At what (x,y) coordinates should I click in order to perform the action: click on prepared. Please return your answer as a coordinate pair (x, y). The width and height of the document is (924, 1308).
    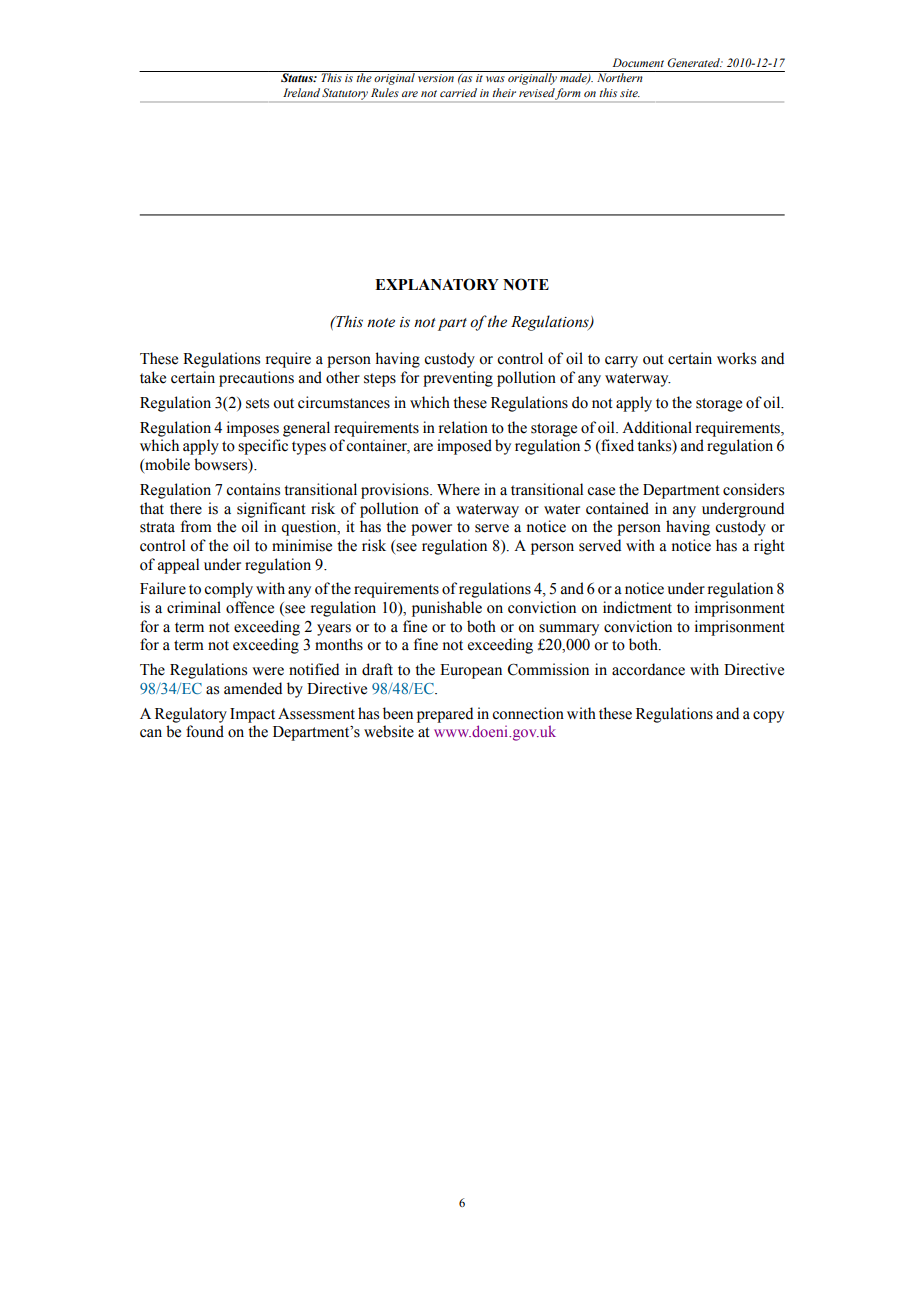
    Looking at the image, I should click on (445, 715).
